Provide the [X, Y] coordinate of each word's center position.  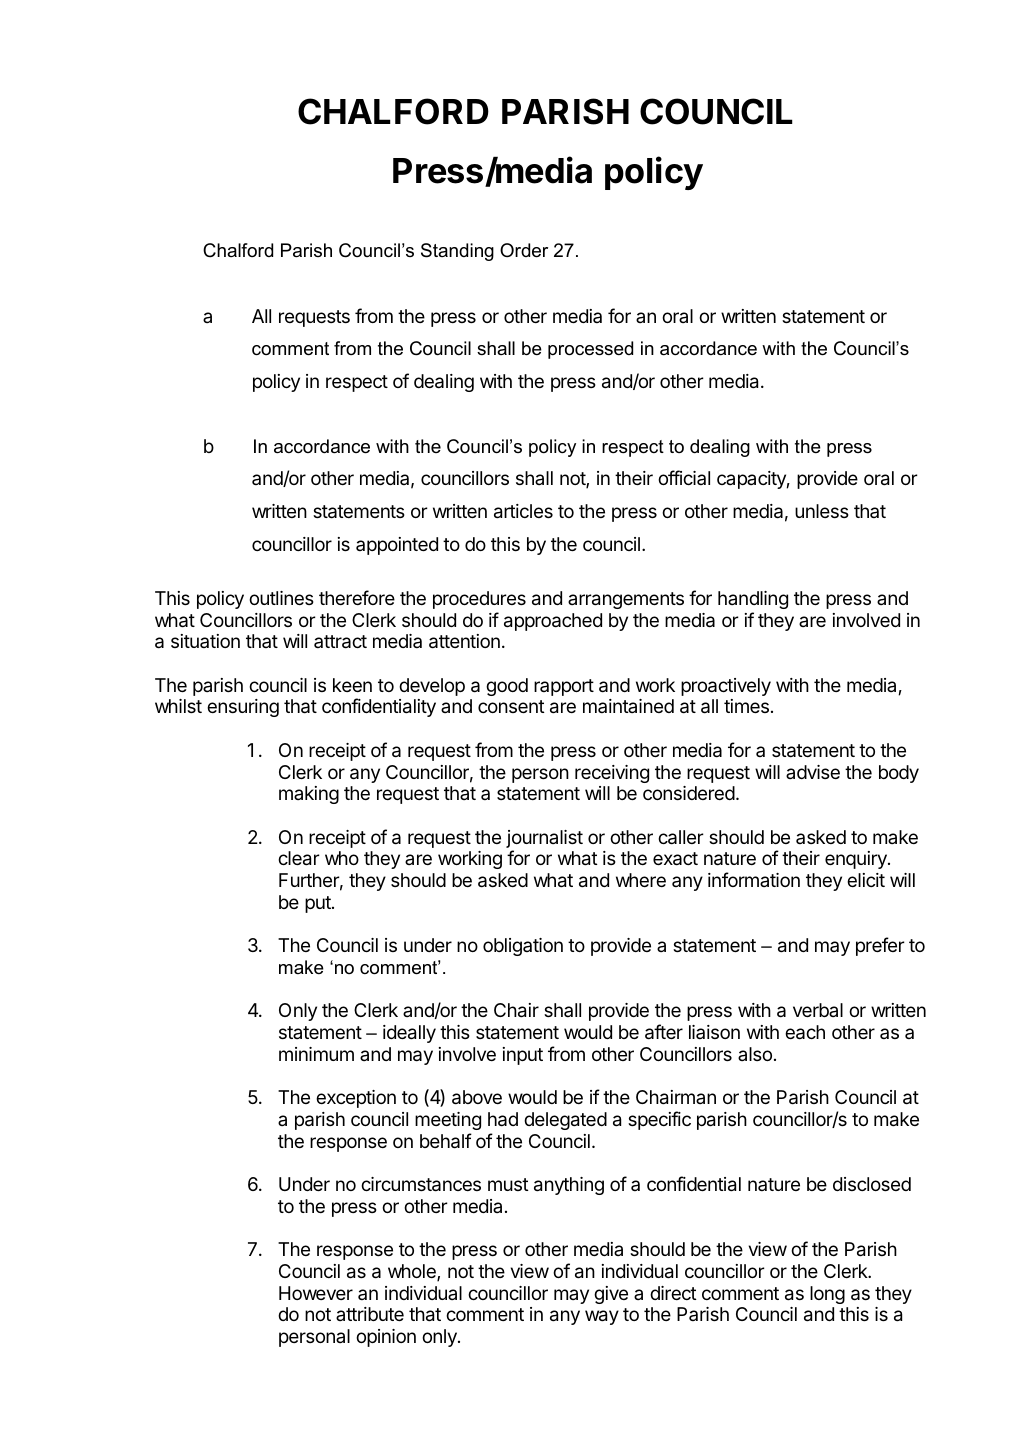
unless [822, 511]
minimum [316, 1054]
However [316, 1293]
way [602, 1317]
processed [590, 350]
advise [813, 772]
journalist [544, 840]
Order [524, 250]
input [523, 1056]
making [309, 795]
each [805, 1032]
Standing [457, 252]
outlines [281, 598]
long [827, 1295]
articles [523, 511]
